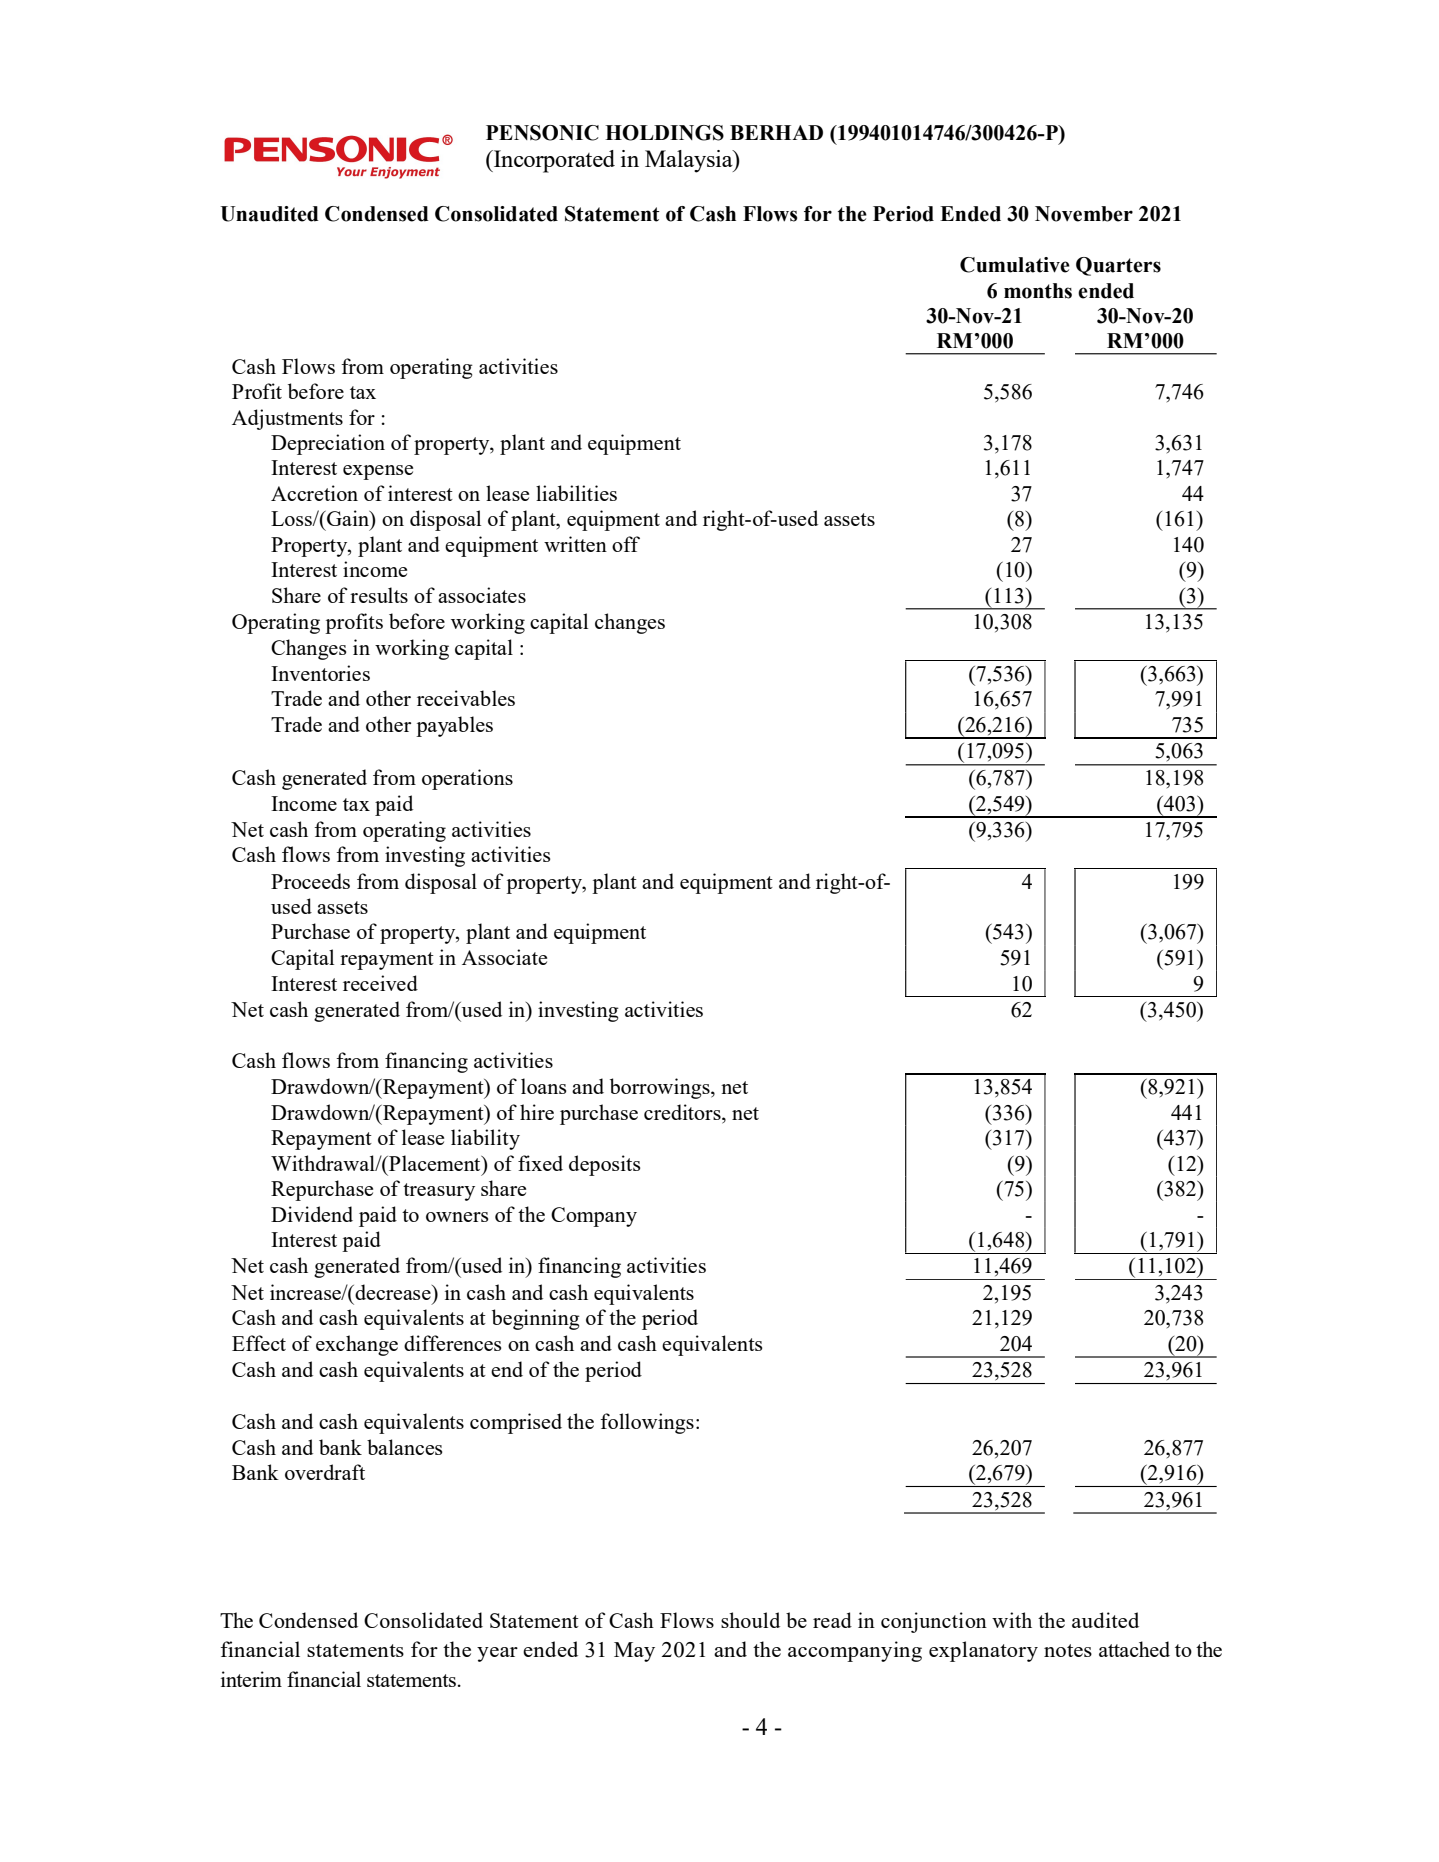 Image resolution: width=1439 pixels, height=1862 pixels. Describe the element at coordinates (1084, 214) in the page. I see `November` at that location.
